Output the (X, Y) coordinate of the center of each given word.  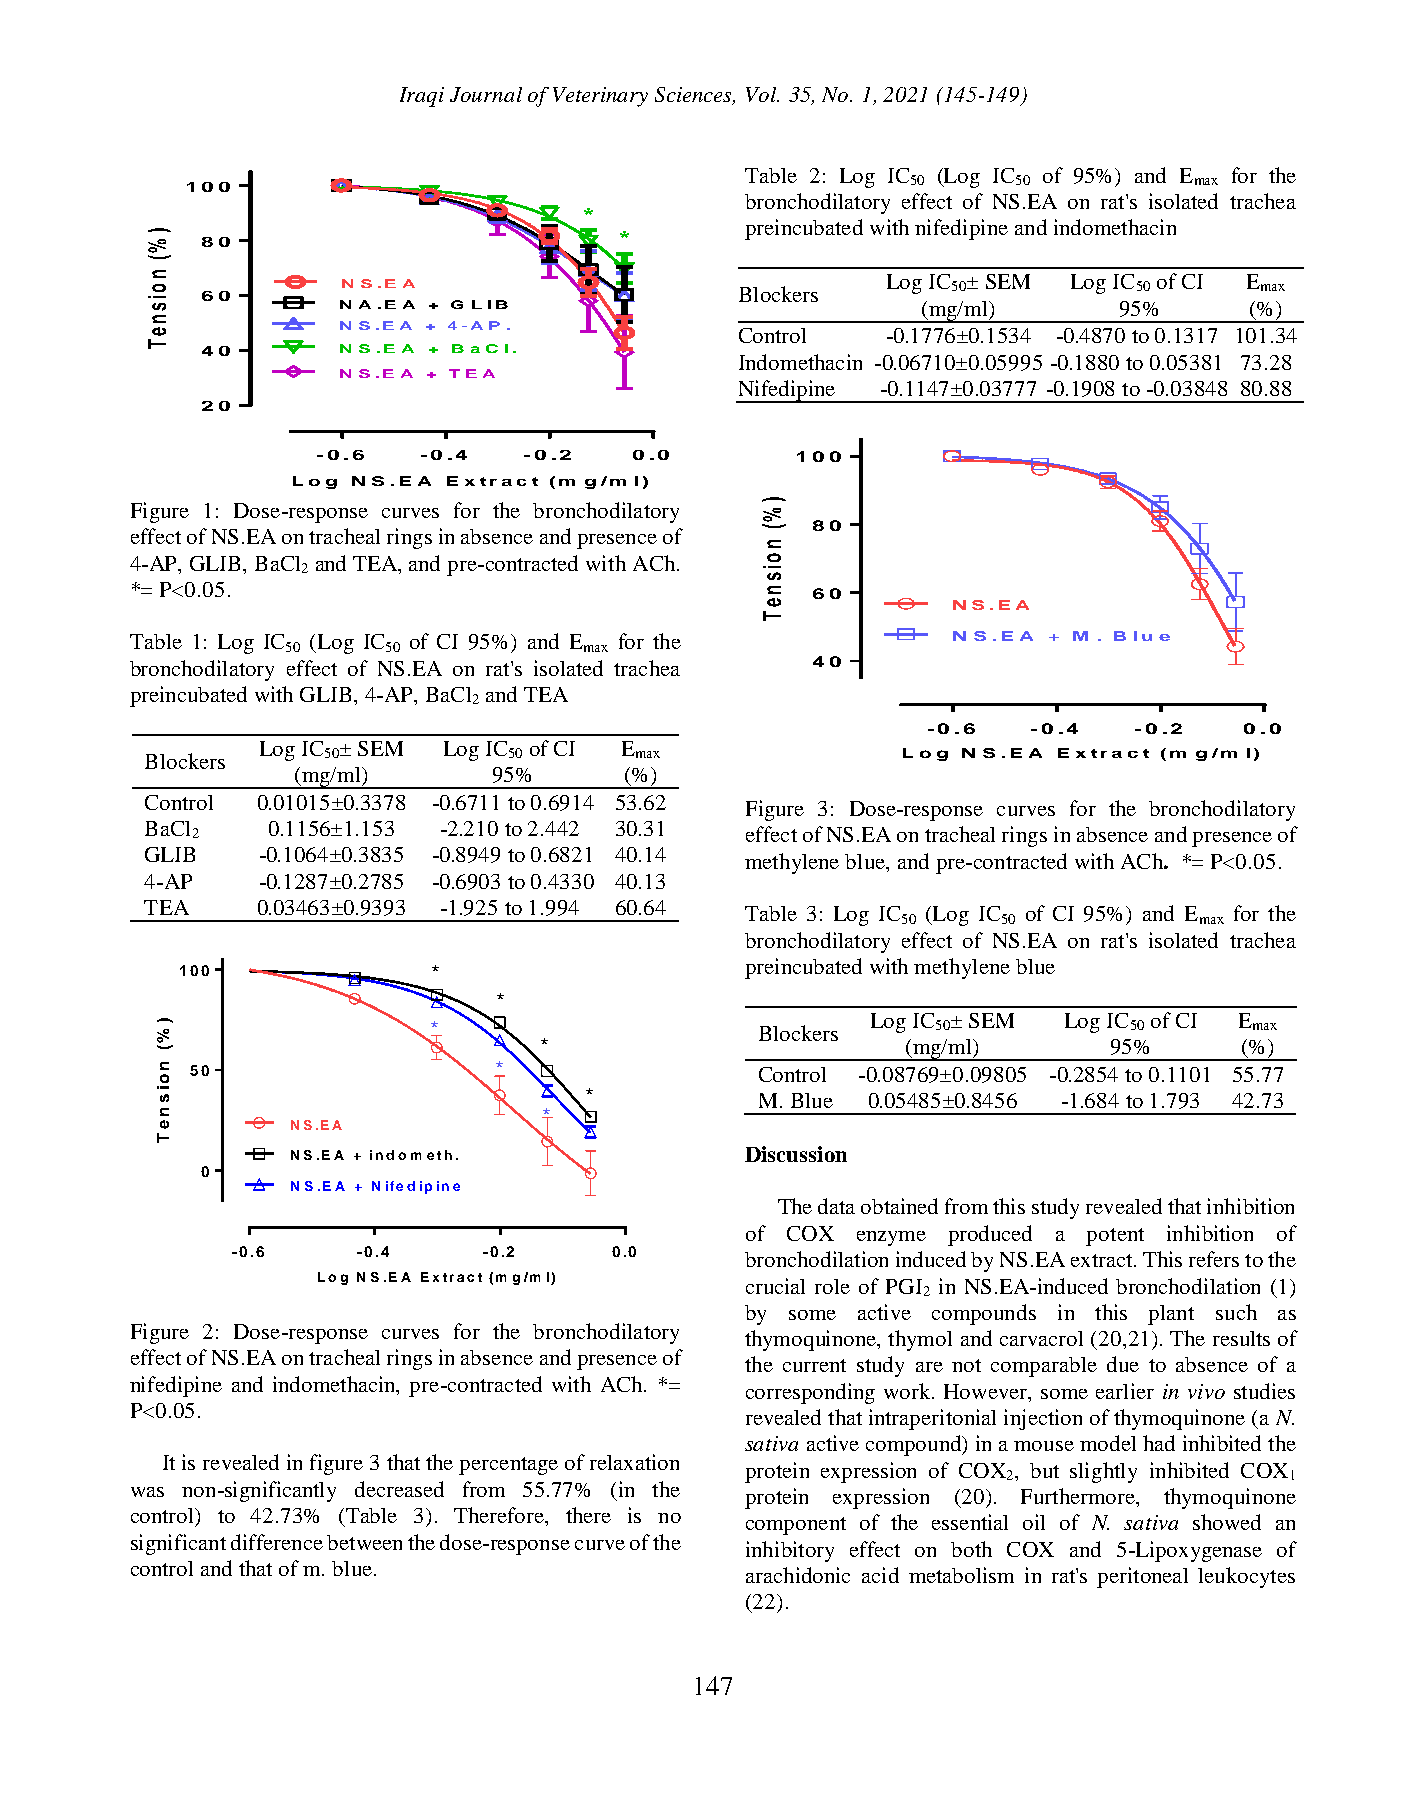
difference (277, 1542)
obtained (899, 1206)
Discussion (796, 1154)
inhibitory (790, 1551)
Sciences (695, 95)
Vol (762, 94)
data (836, 1206)
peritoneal (1142, 1577)
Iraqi (422, 97)
